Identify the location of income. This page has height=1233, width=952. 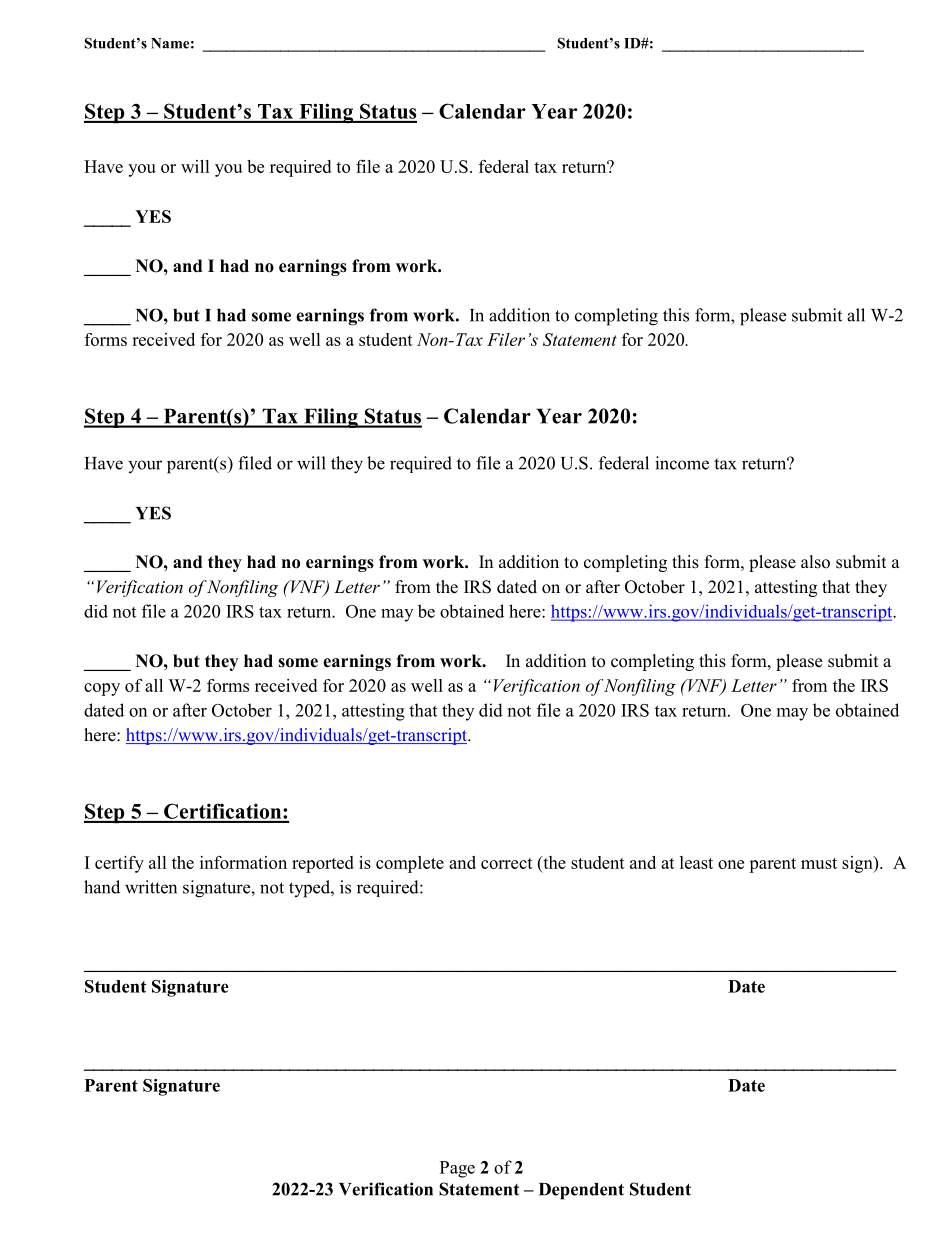
(682, 463).
